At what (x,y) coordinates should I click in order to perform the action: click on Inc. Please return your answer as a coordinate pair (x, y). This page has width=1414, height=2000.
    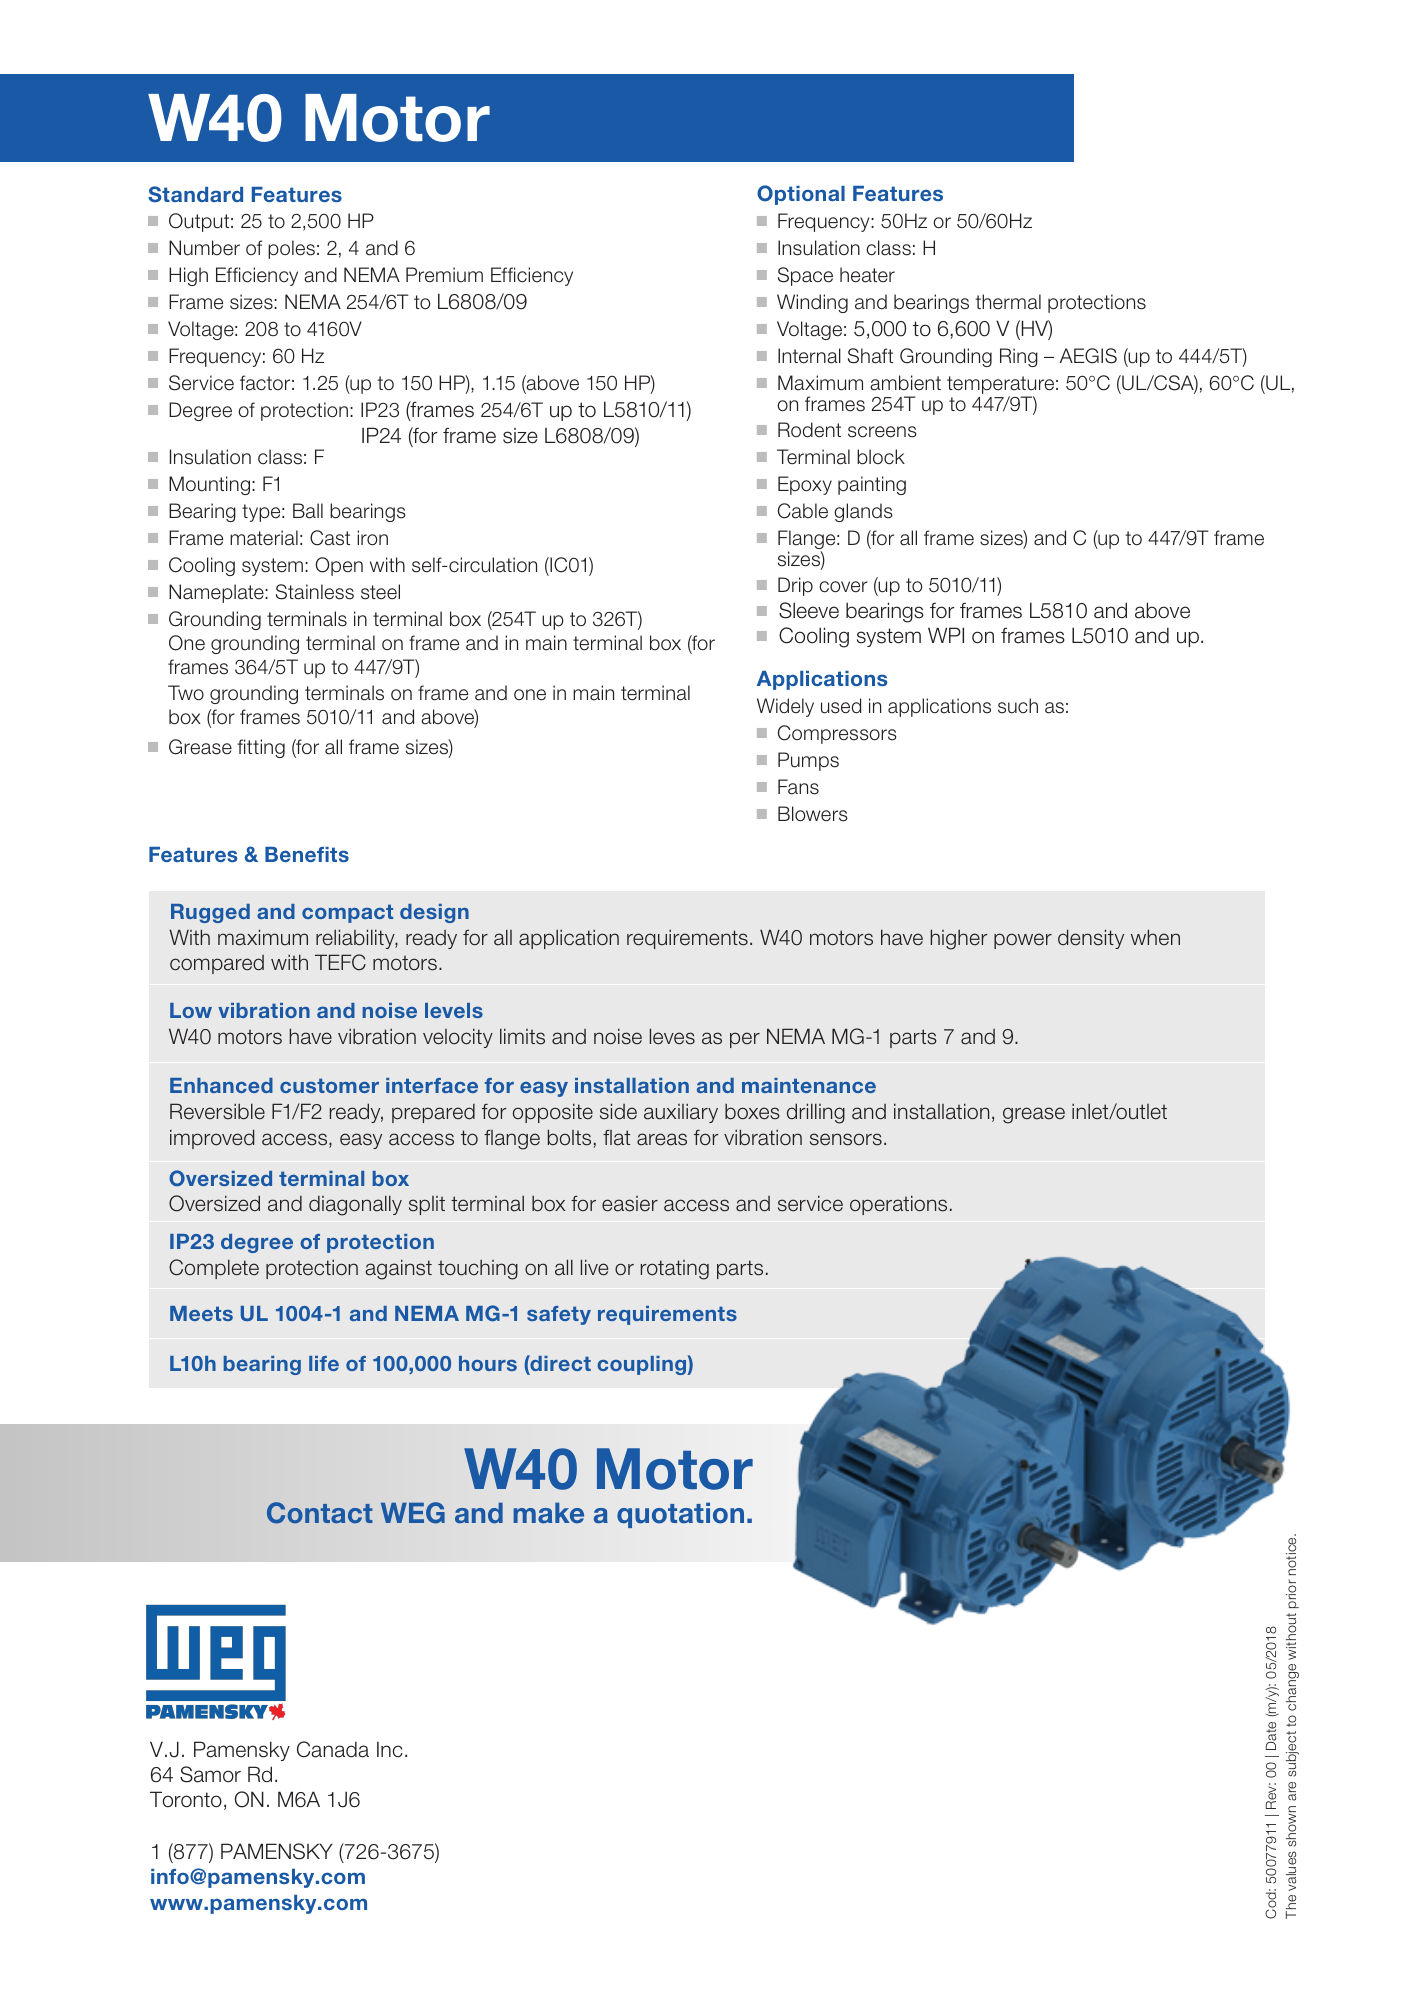
    Looking at the image, I should click on (390, 1749).
